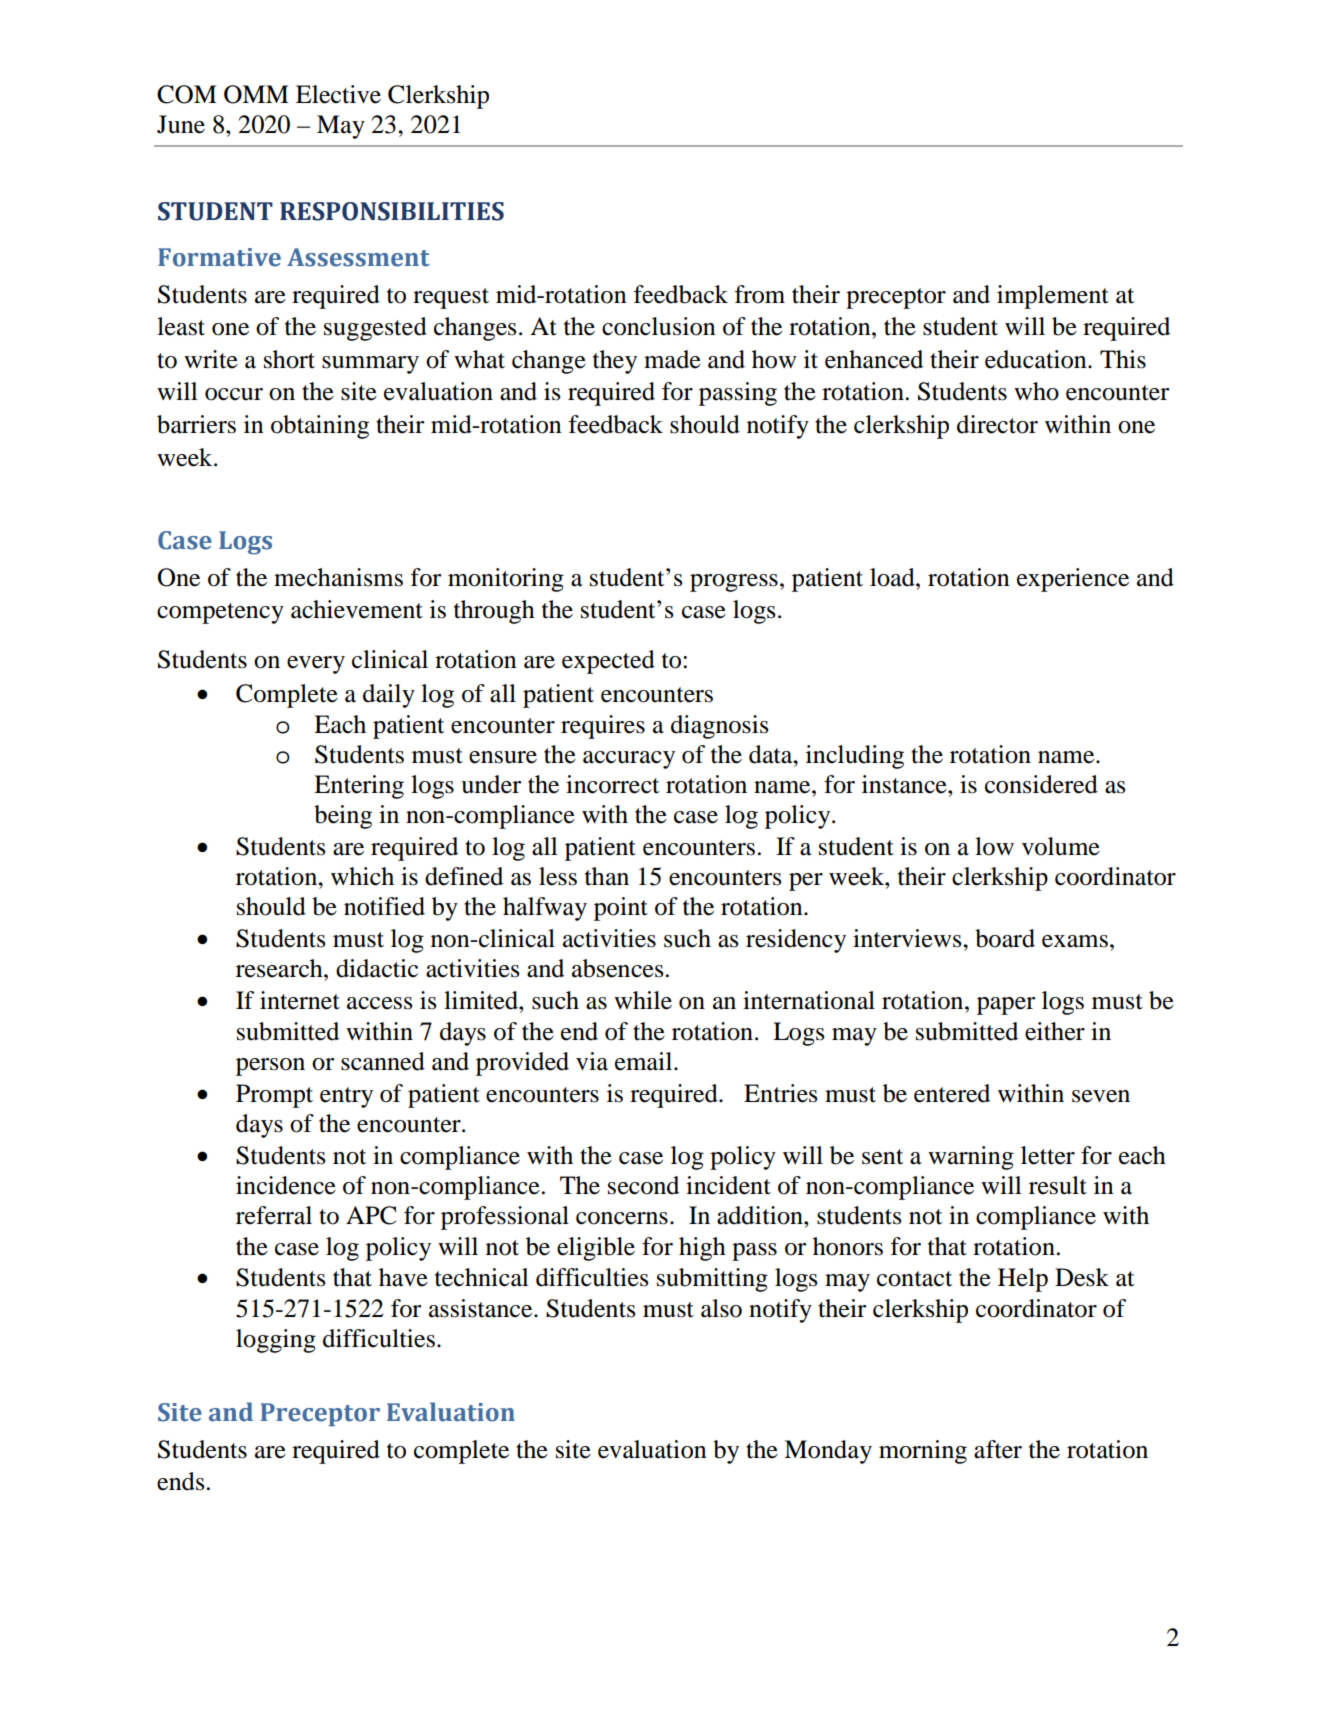 The width and height of the screenshot is (1337, 1730). I want to click on they, so click(615, 362).
